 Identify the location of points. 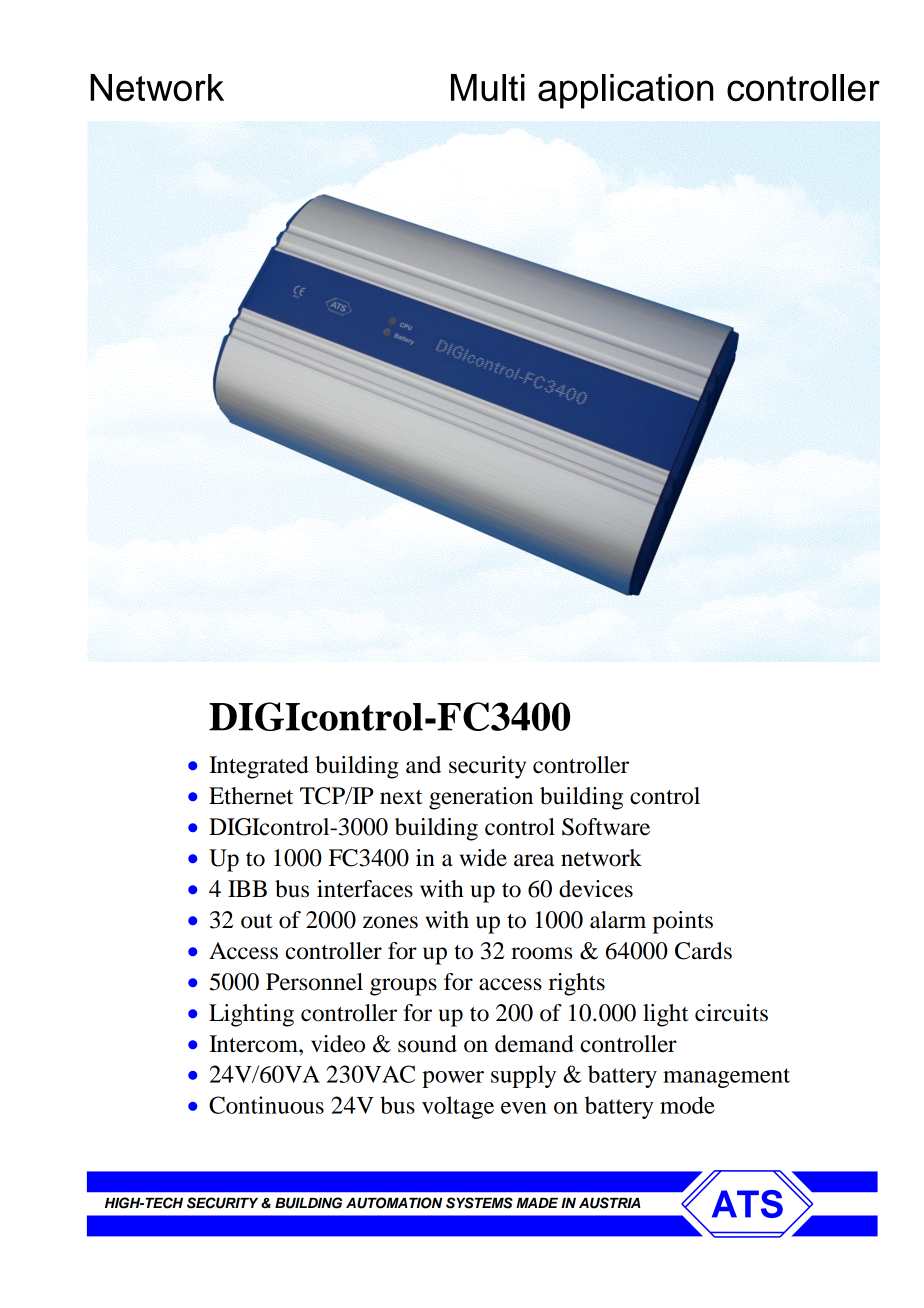
(683, 922).
